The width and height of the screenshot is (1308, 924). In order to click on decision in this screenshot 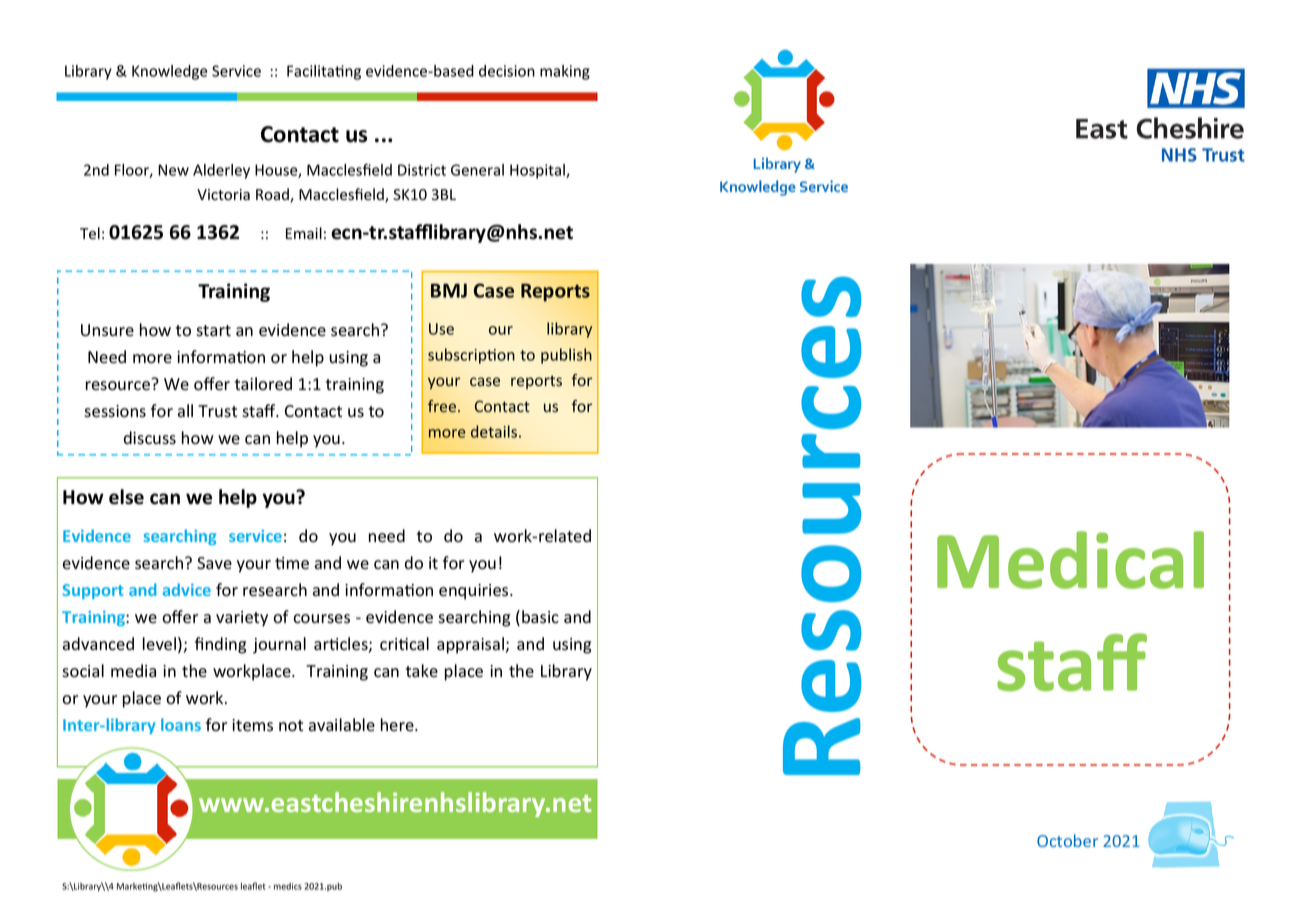, I will do `click(507, 71)`.
